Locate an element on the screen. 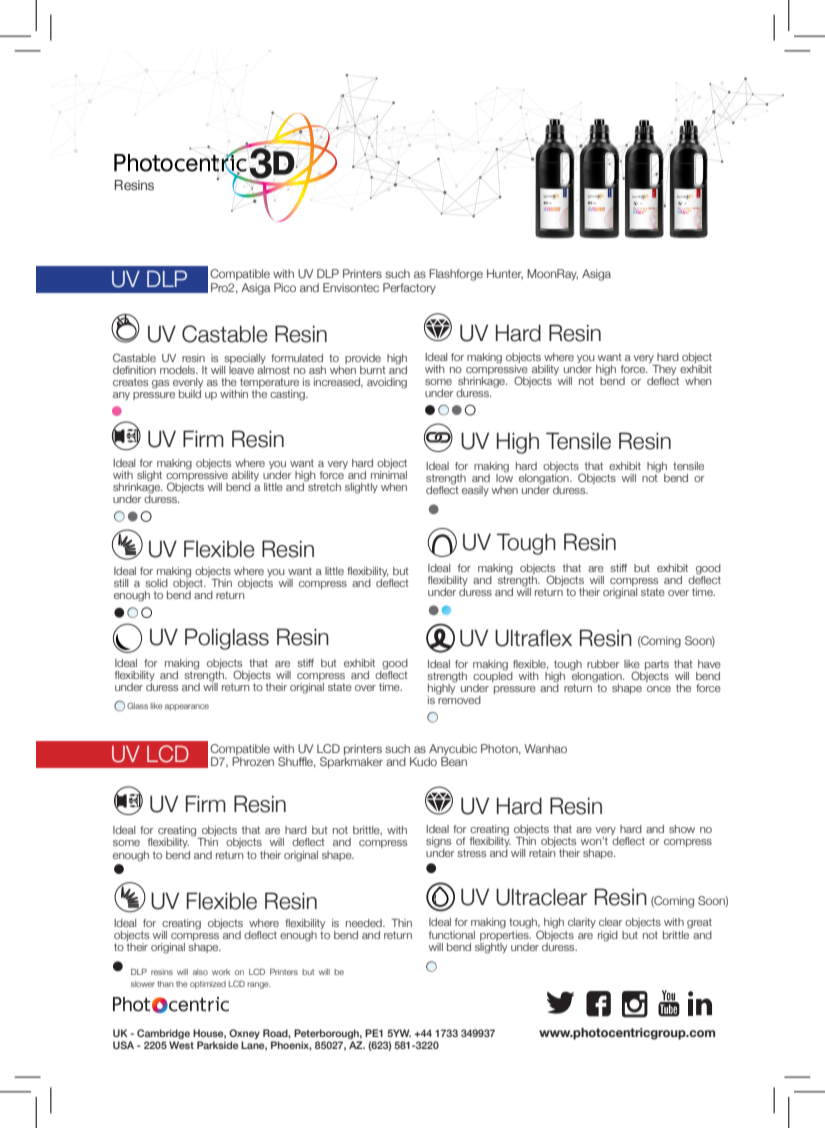 The image size is (825, 1128). Kudo is located at coordinates (423, 761).
